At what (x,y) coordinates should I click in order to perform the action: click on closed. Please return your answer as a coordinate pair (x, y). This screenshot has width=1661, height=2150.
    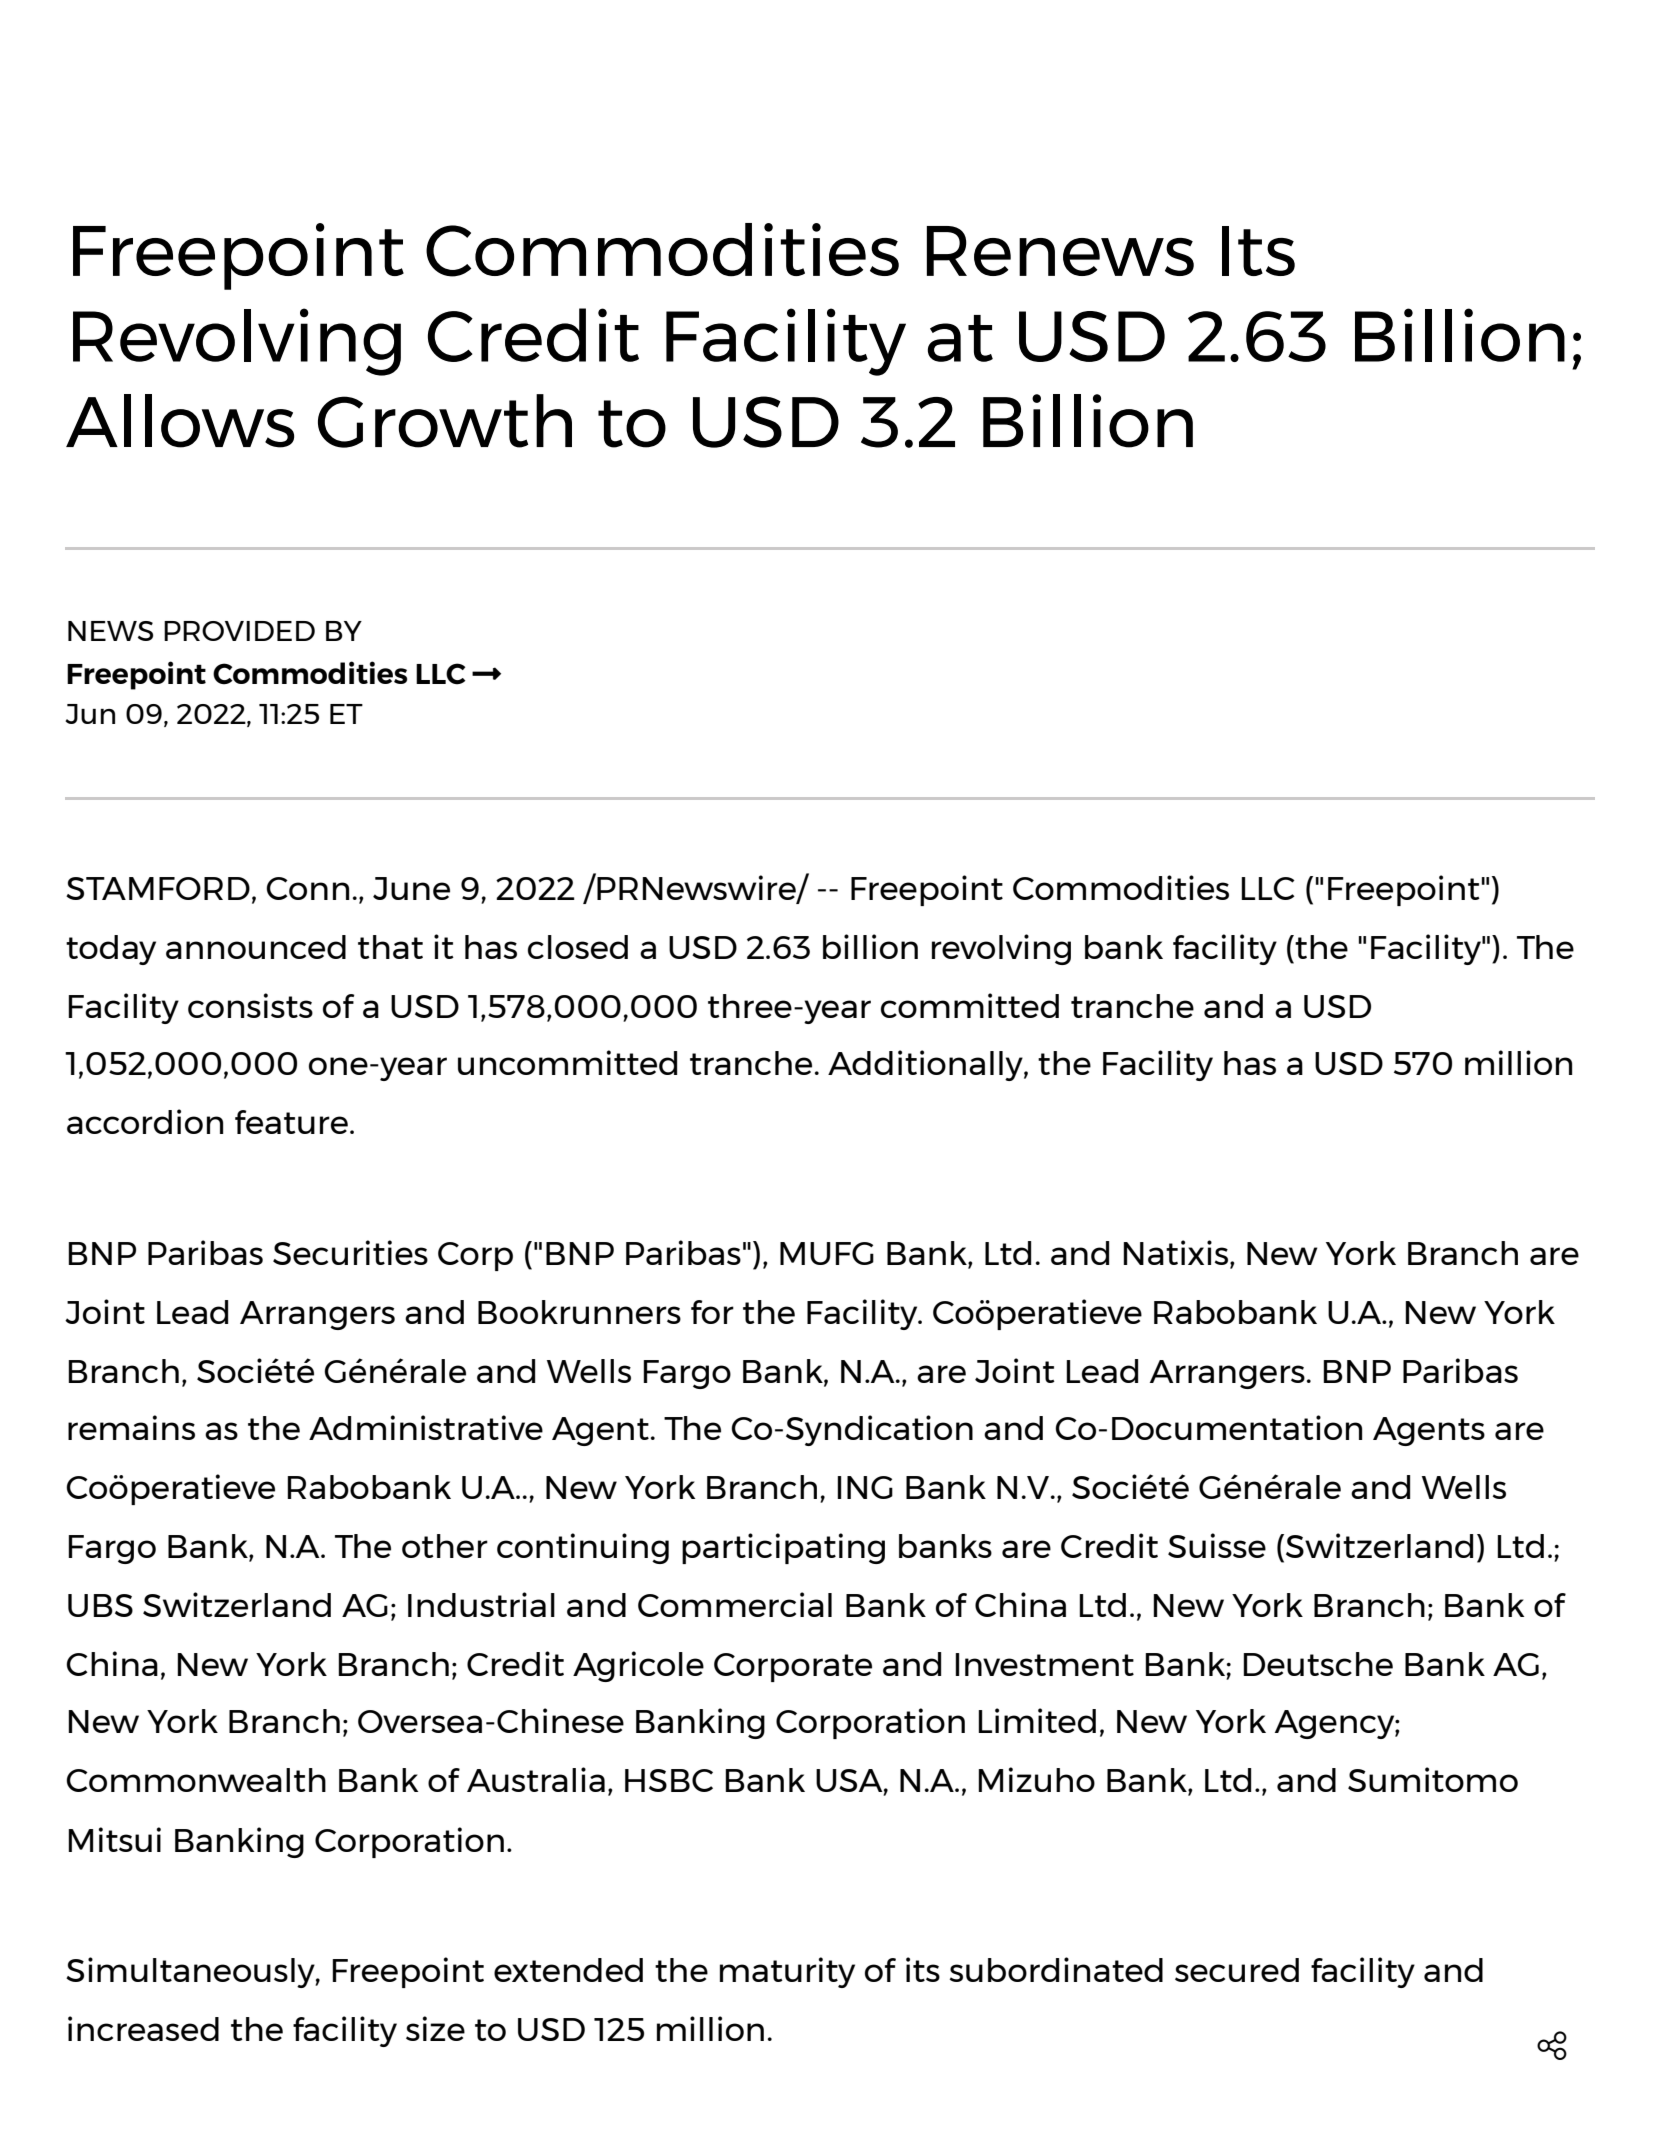
    Looking at the image, I should click on (578, 947).
